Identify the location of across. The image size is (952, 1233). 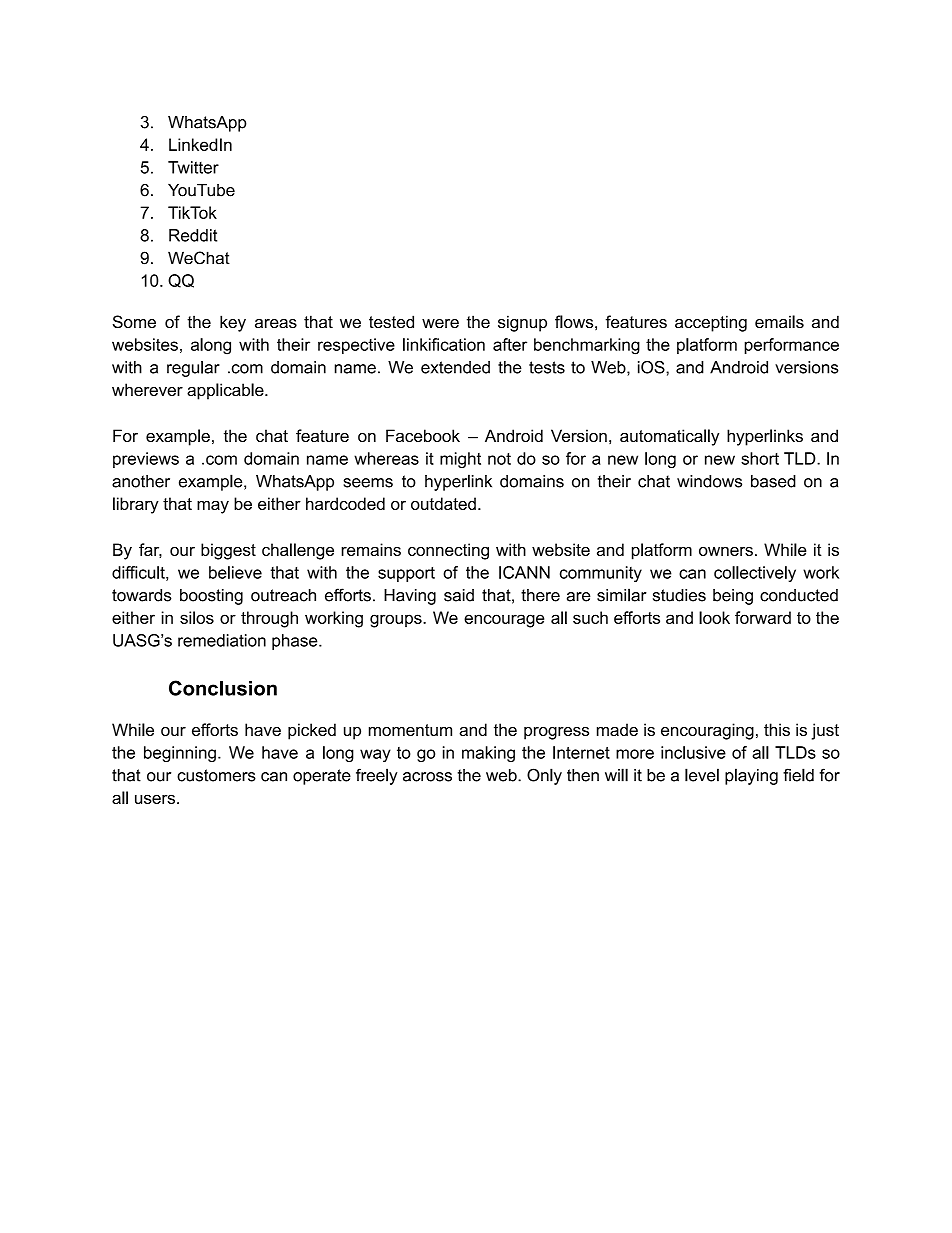
(427, 777).
